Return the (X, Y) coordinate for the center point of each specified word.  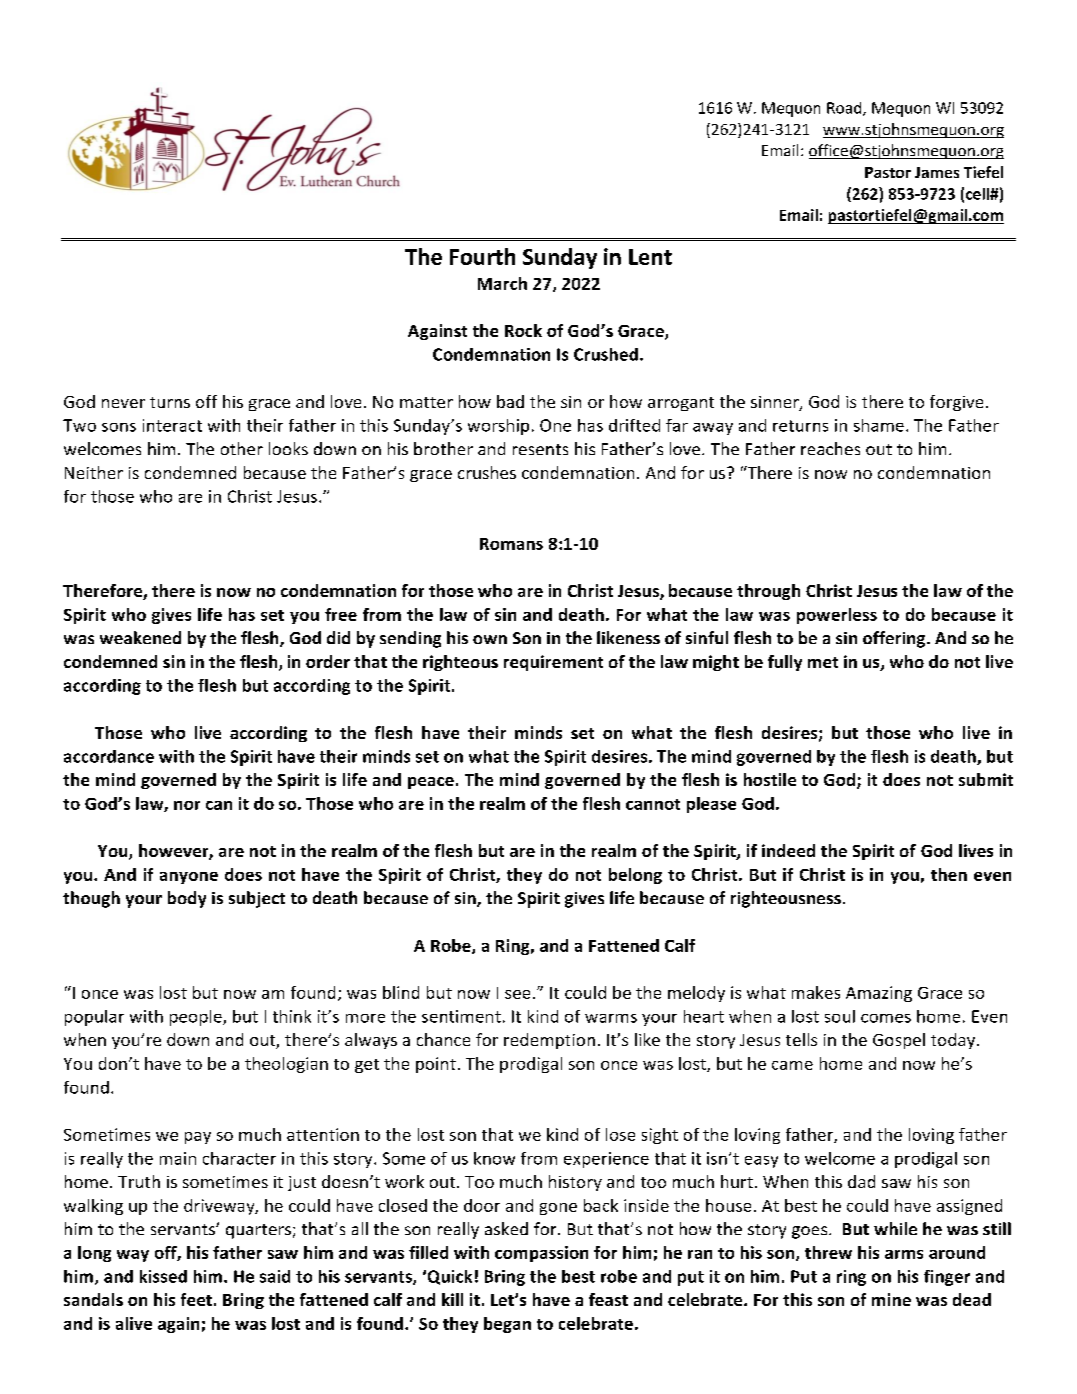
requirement (553, 663)
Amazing (879, 994)
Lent (650, 257)
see (517, 994)
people (197, 1018)
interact (172, 425)
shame (879, 425)
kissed (163, 1276)
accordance (109, 756)
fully (785, 663)
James (937, 172)
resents (540, 449)
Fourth (482, 256)
